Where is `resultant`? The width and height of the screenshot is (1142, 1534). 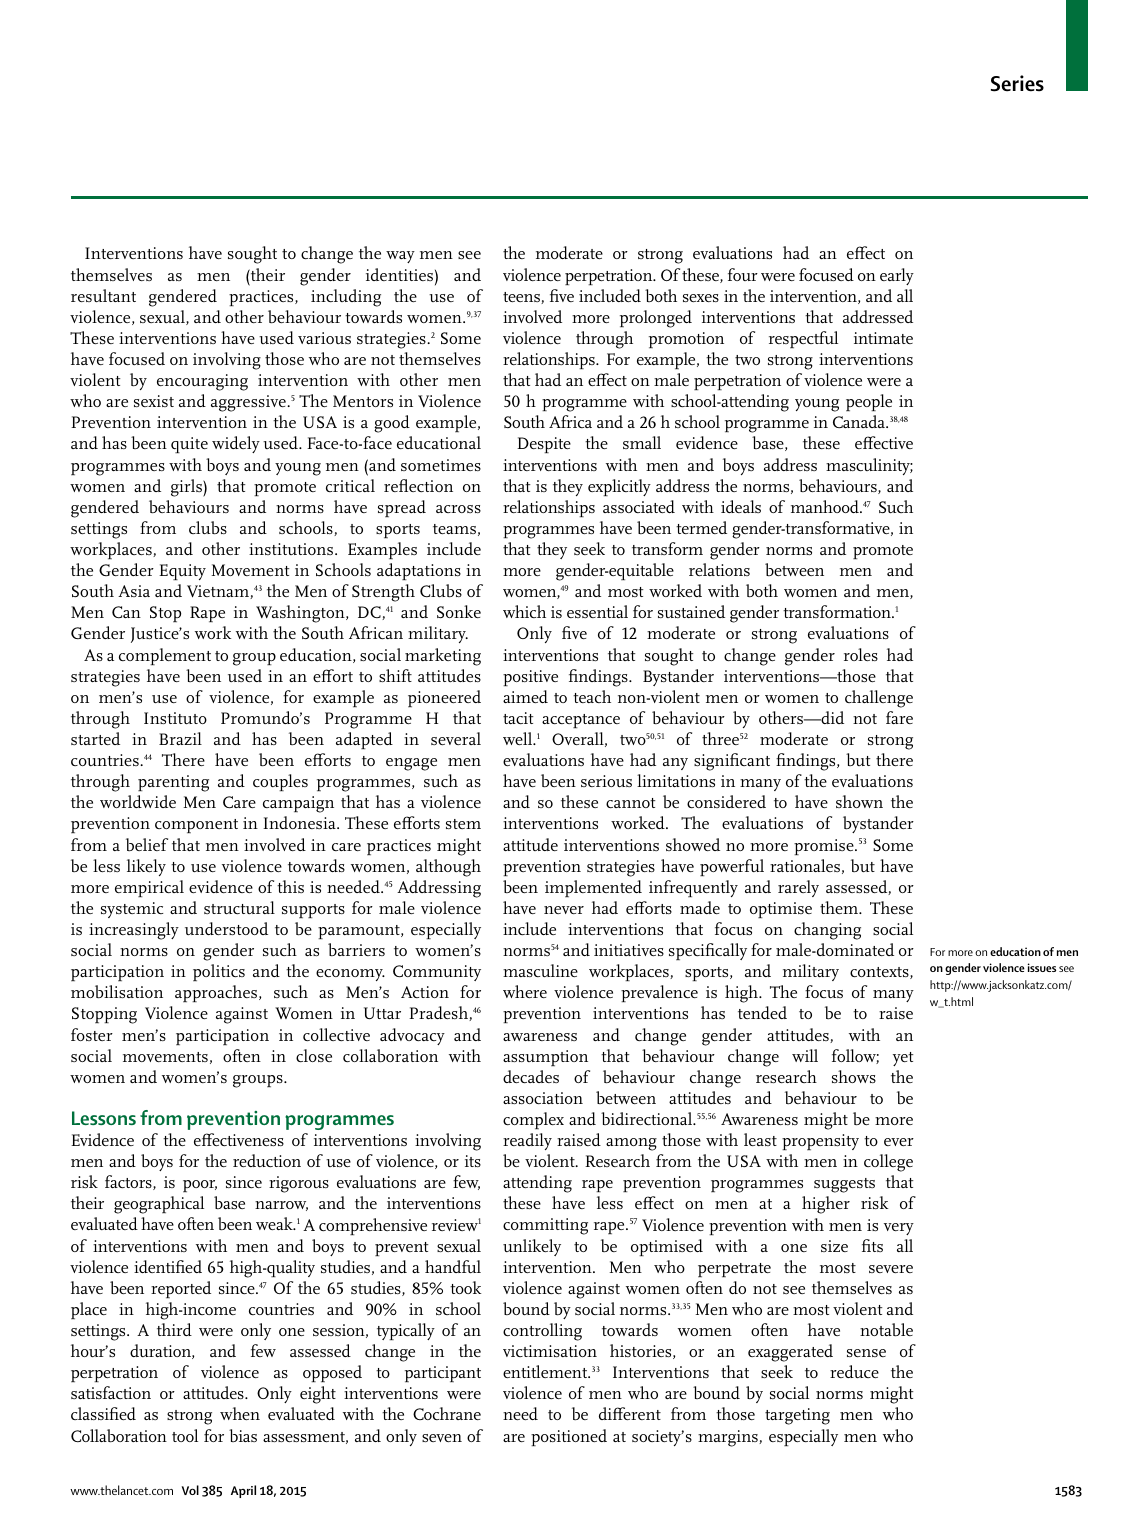
resultant is located at coordinates (103, 295).
